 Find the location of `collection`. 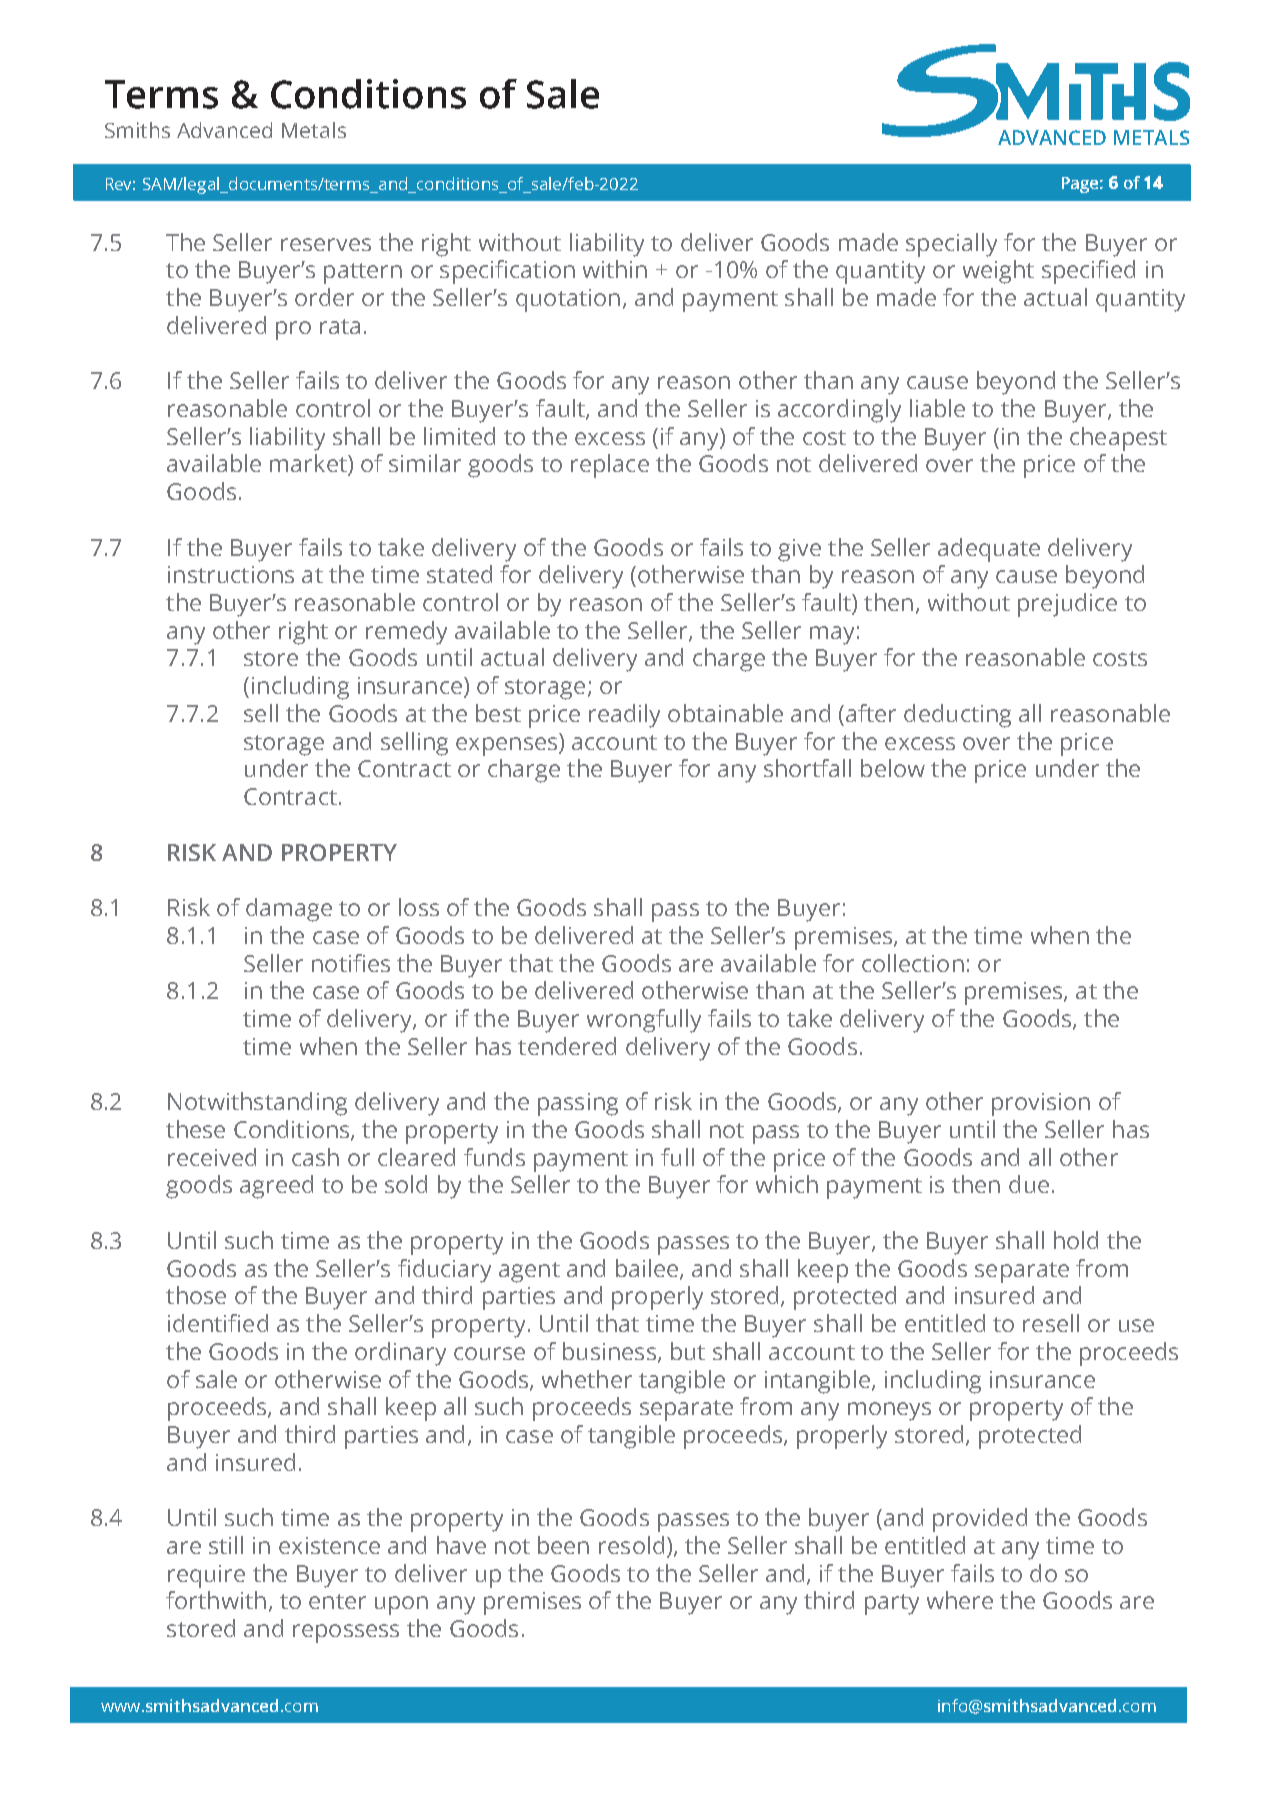

collection is located at coordinates (913, 963).
